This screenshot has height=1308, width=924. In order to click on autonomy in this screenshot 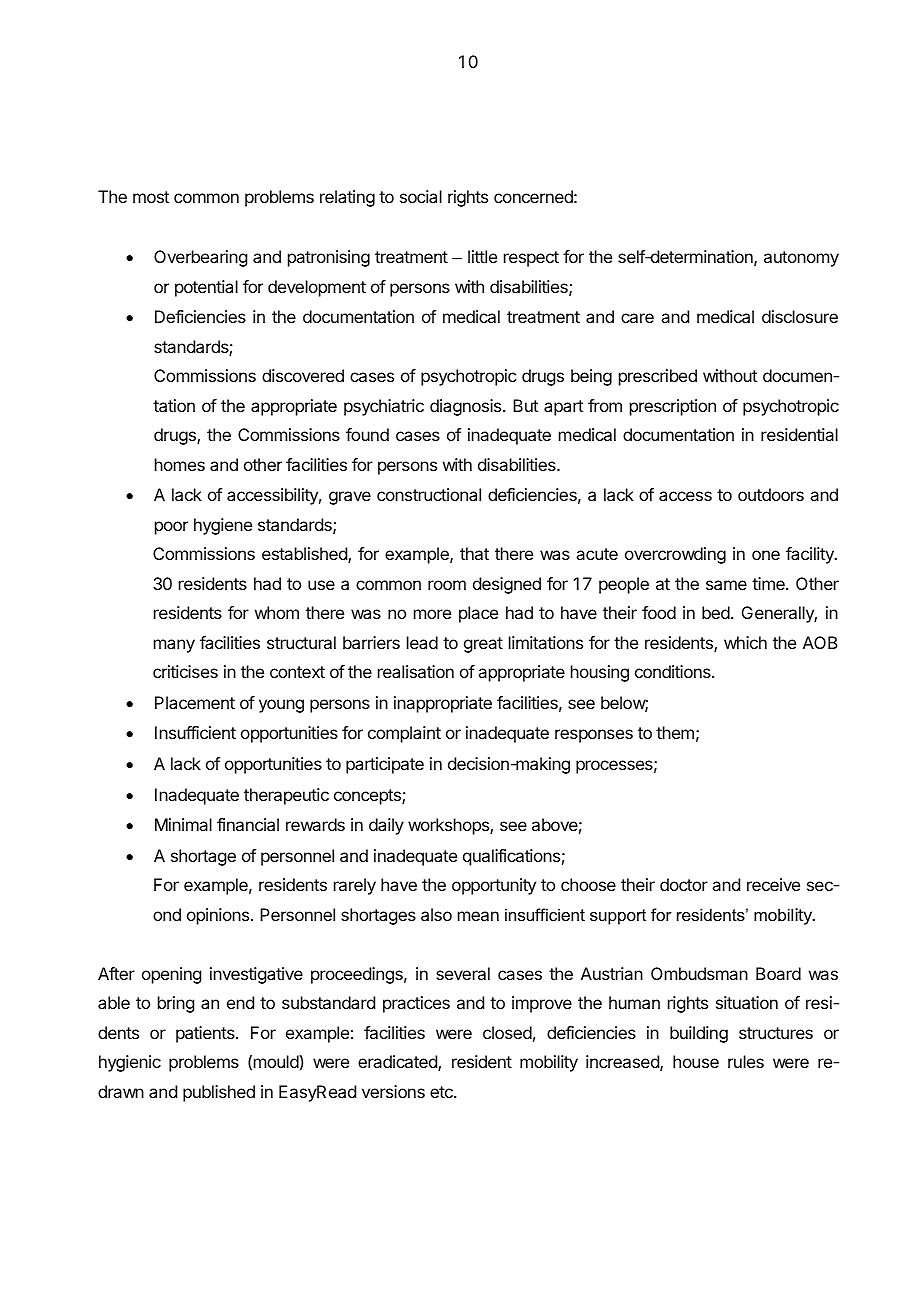, I will do `click(801, 259)`.
